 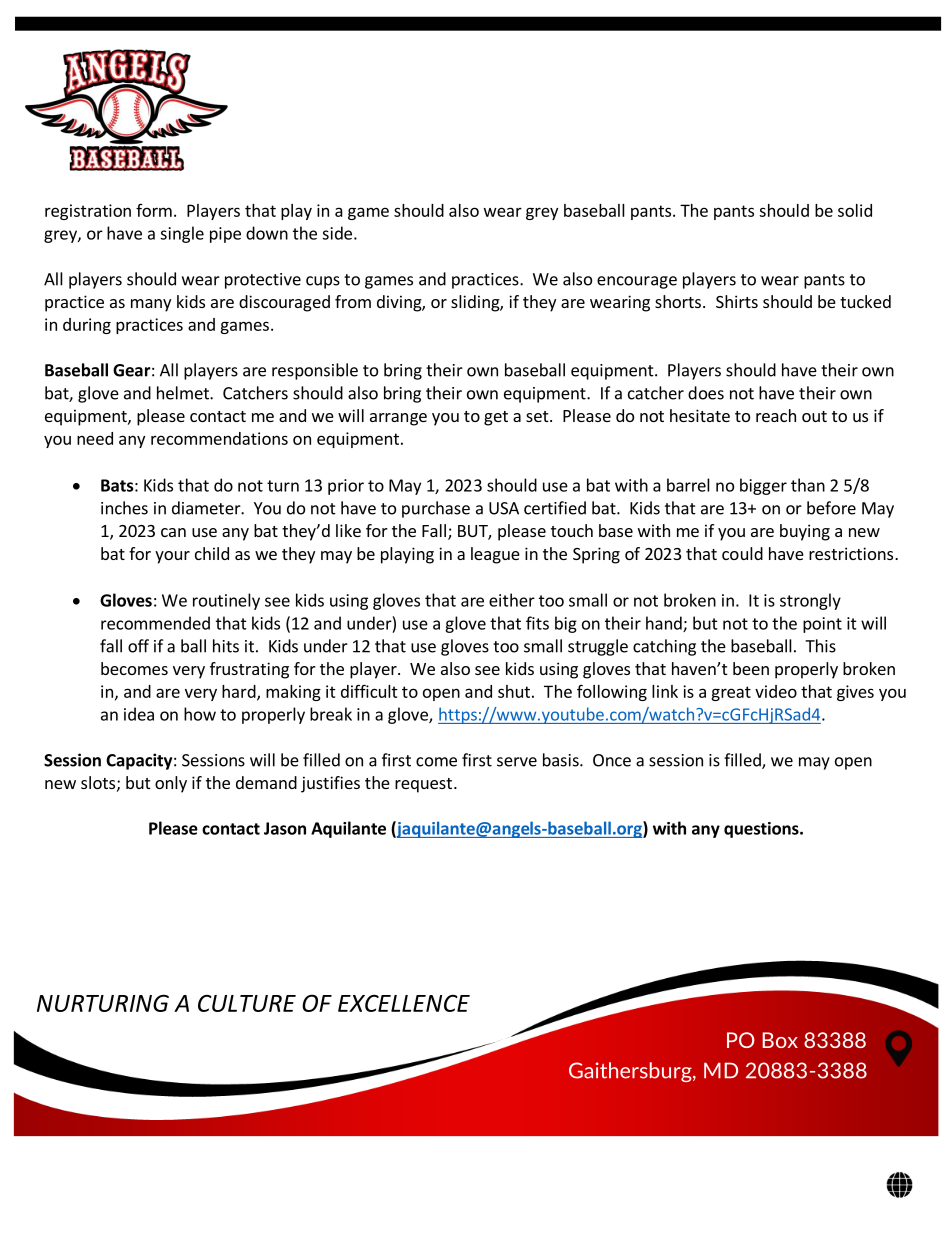 What do you see at coordinates (337, 233) in the screenshot?
I see `side` at bounding box center [337, 233].
